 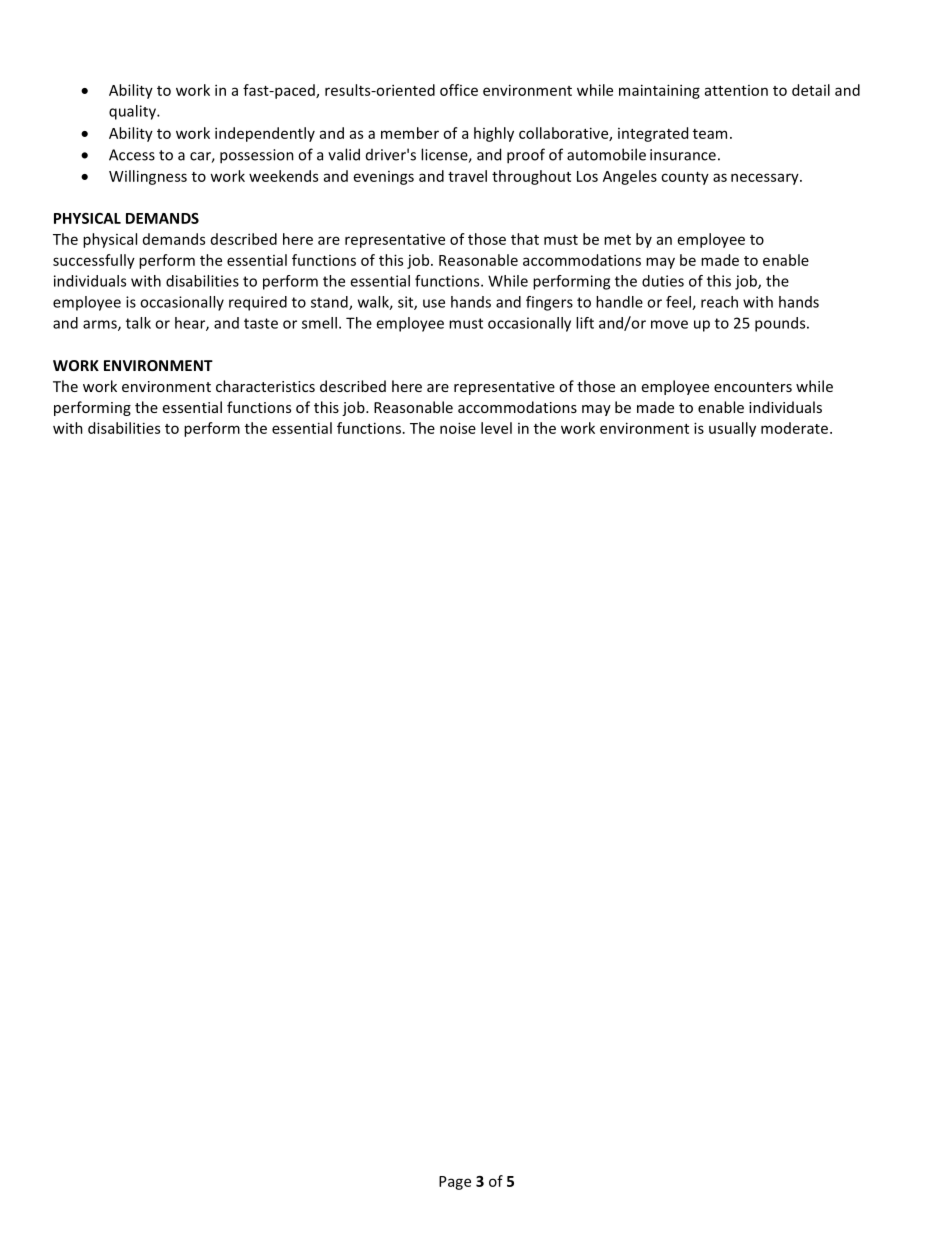 What do you see at coordinates (133, 112) in the image?
I see `quality` at bounding box center [133, 112].
